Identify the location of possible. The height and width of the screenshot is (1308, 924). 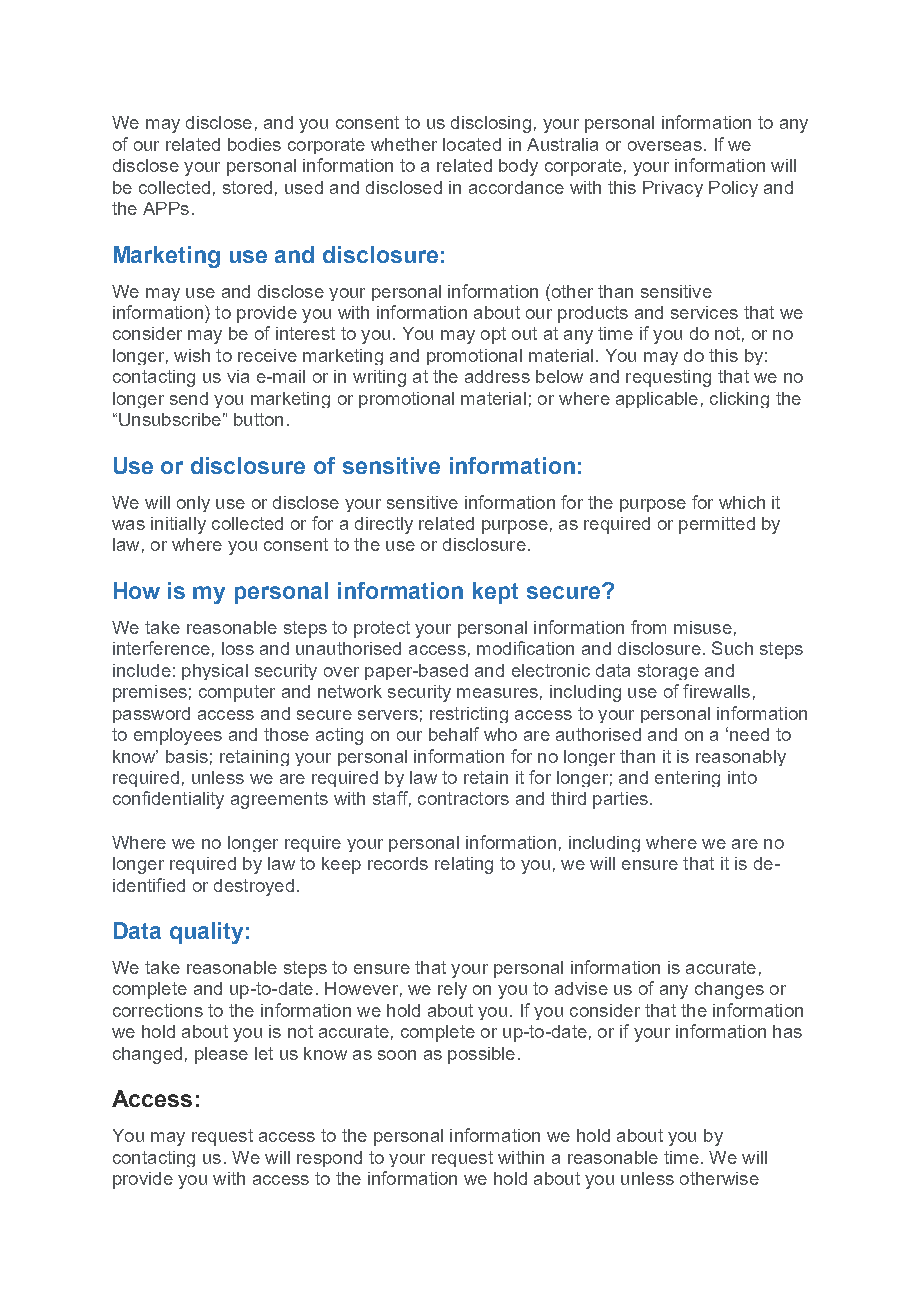
(481, 1055).
